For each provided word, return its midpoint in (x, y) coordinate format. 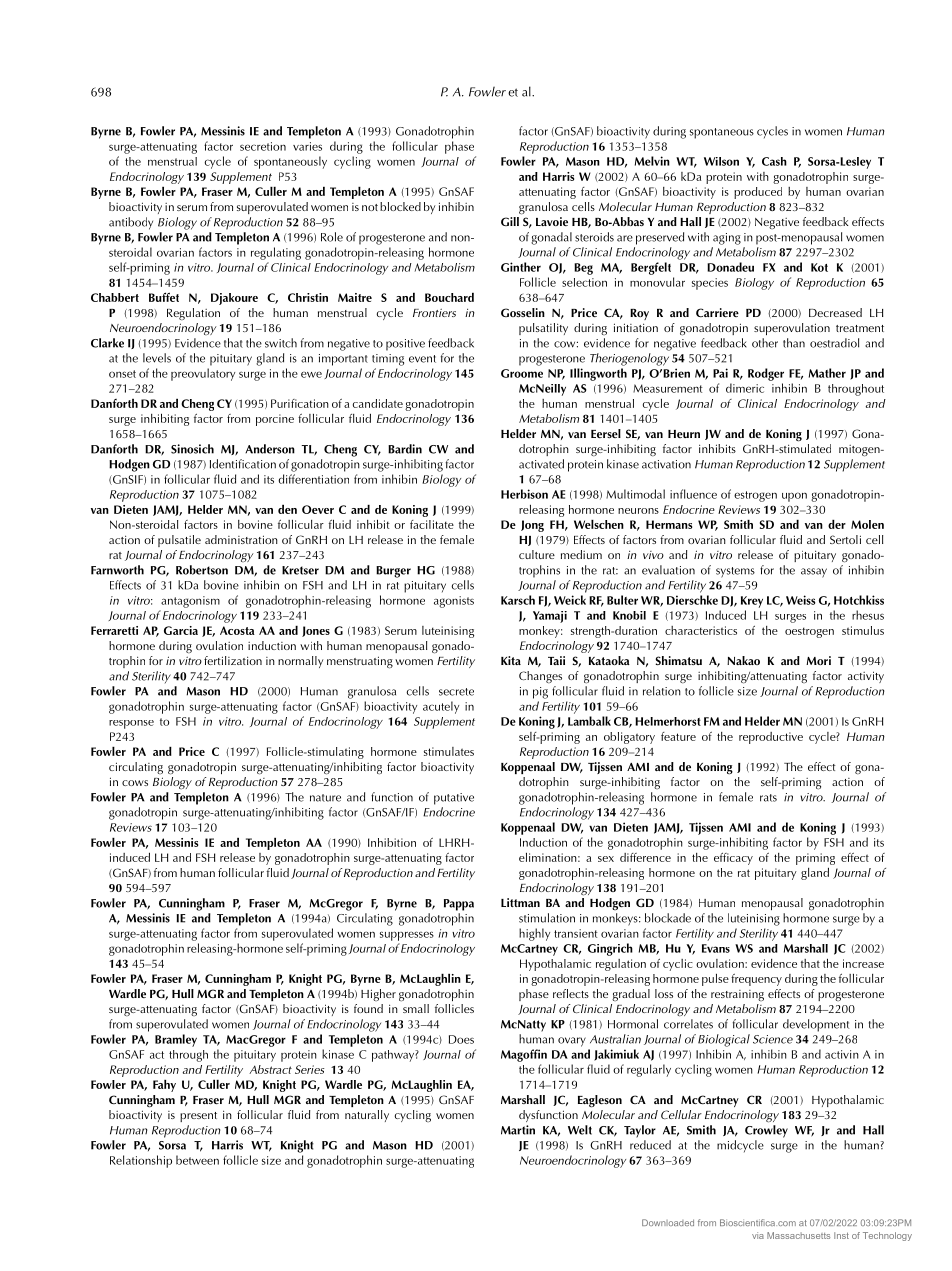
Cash (774, 161)
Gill (510, 221)
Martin (518, 1130)
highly (534, 934)
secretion (263, 146)
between (197, 1160)
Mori (818, 660)
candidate (378, 403)
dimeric (745, 388)
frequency (756, 980)
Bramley (176, 1040)
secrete (456, 692)
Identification (243, 464)
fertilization (233, 660)
